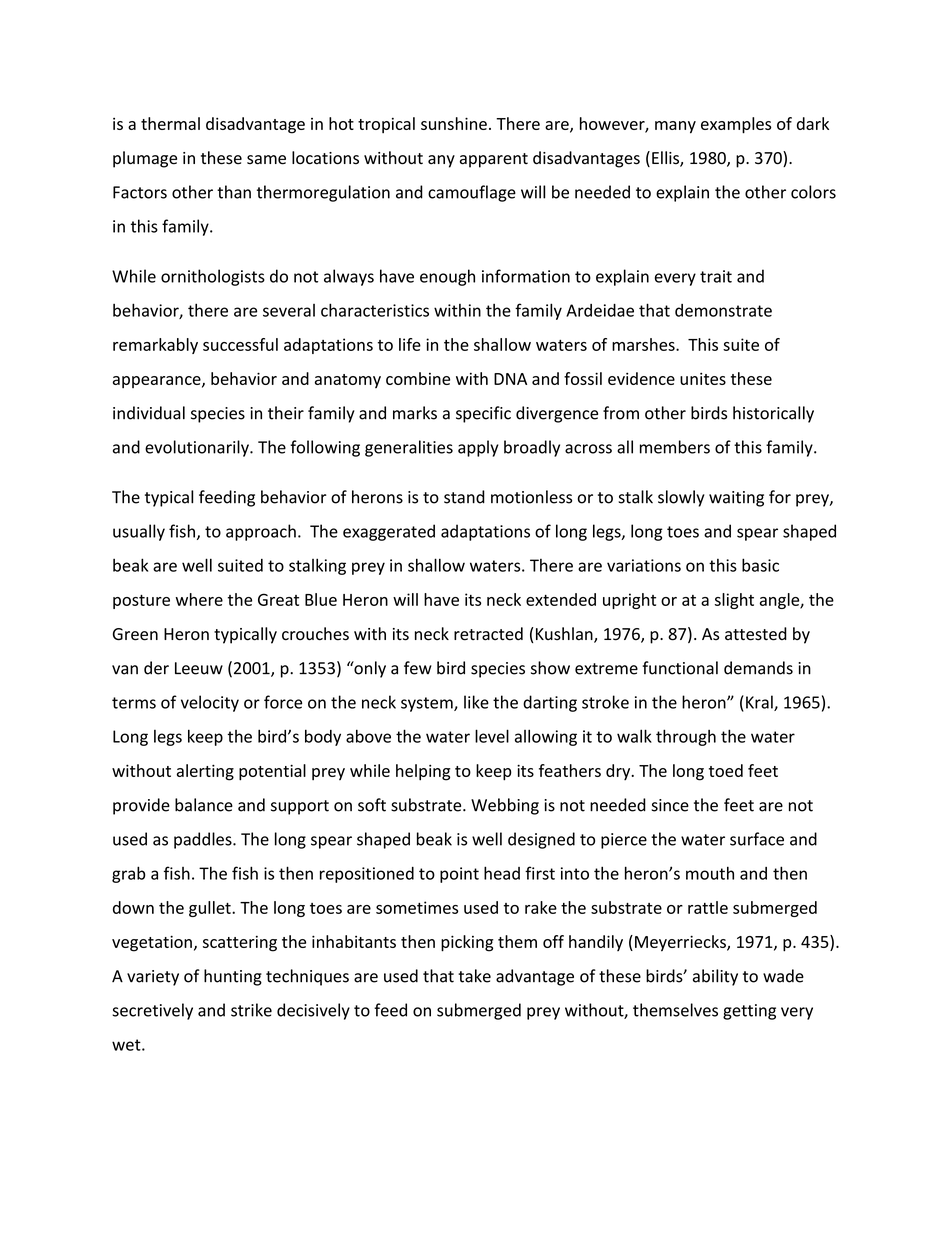 This screenshot has width=952, height=1233. I want to click on examples, so click(736, 125).
